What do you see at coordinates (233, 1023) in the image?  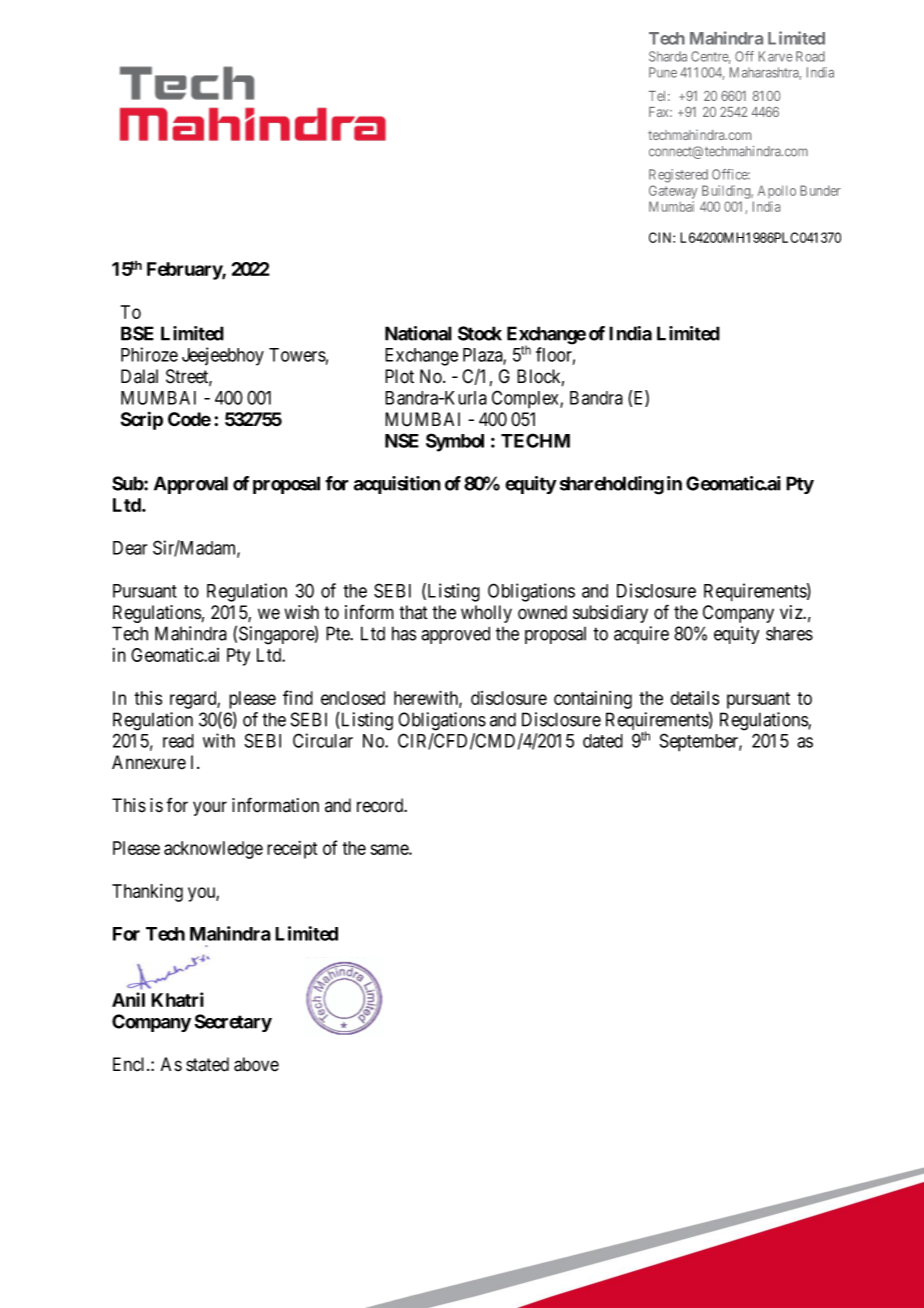 I see `Secretary` at bounding box center [233, 1023].
